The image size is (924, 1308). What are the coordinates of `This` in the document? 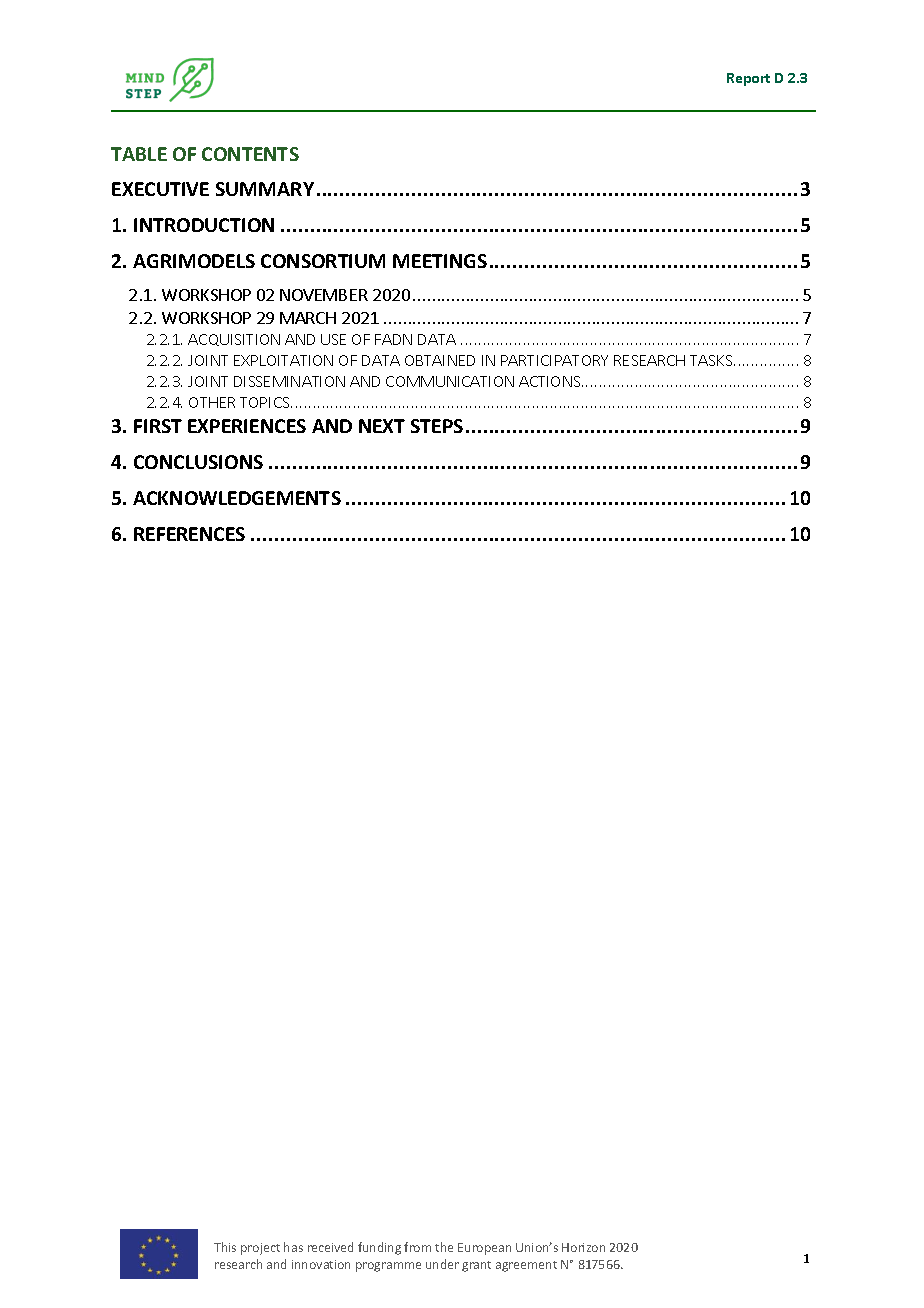 It's located at (225, 1247).
